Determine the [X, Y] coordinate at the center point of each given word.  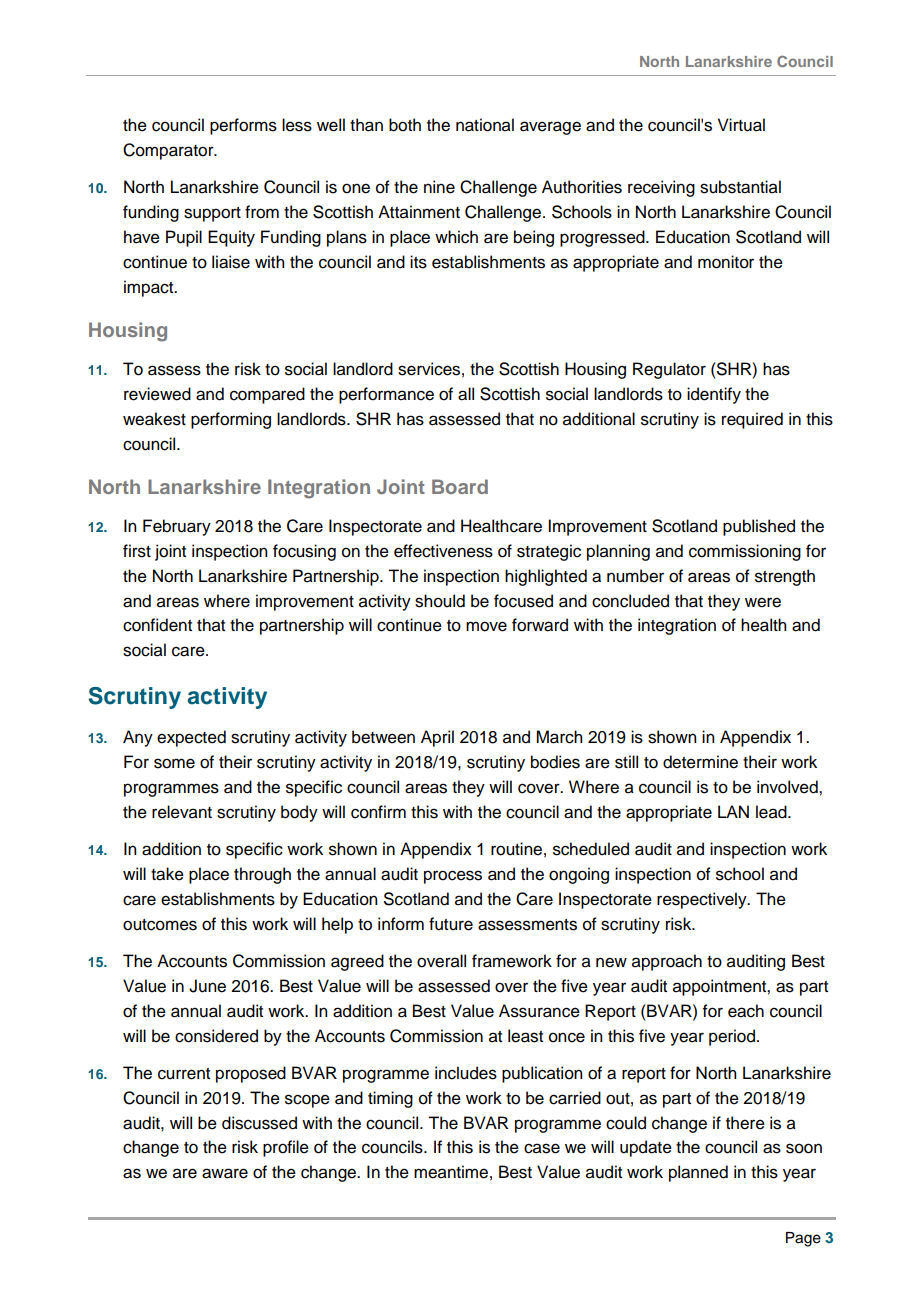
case [542, 1148]
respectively [703, 900]
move [486, 626]
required [752, 420]
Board [460, 486]
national [485, 125]
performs [243, 126]
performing [231, 420]
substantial [740, 187]
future [451, 924]
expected [191, 738]
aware [225, 1173]
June [207, 986]
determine [700, 762]
